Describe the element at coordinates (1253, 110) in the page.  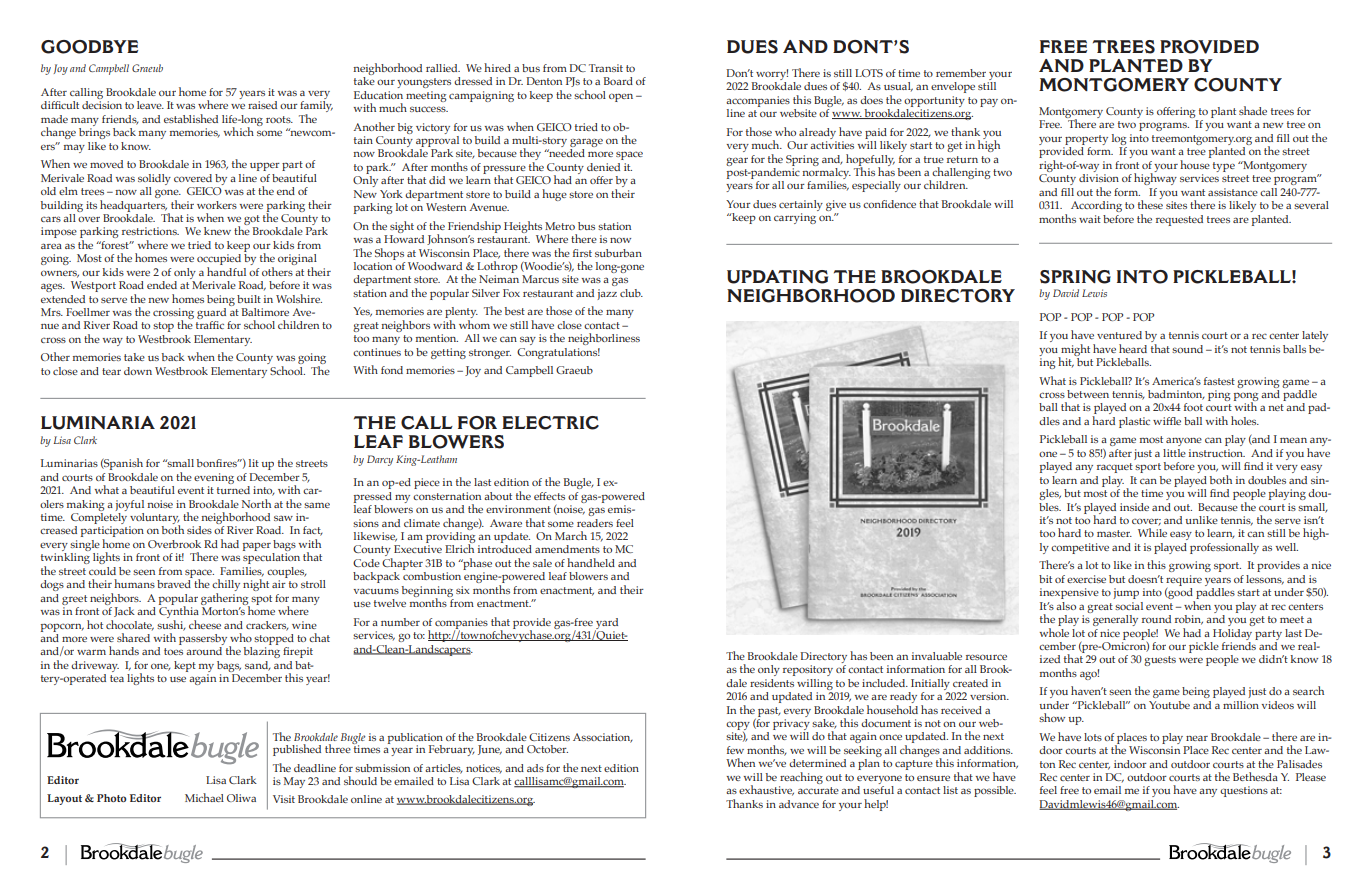
I see `shade` at that location.
